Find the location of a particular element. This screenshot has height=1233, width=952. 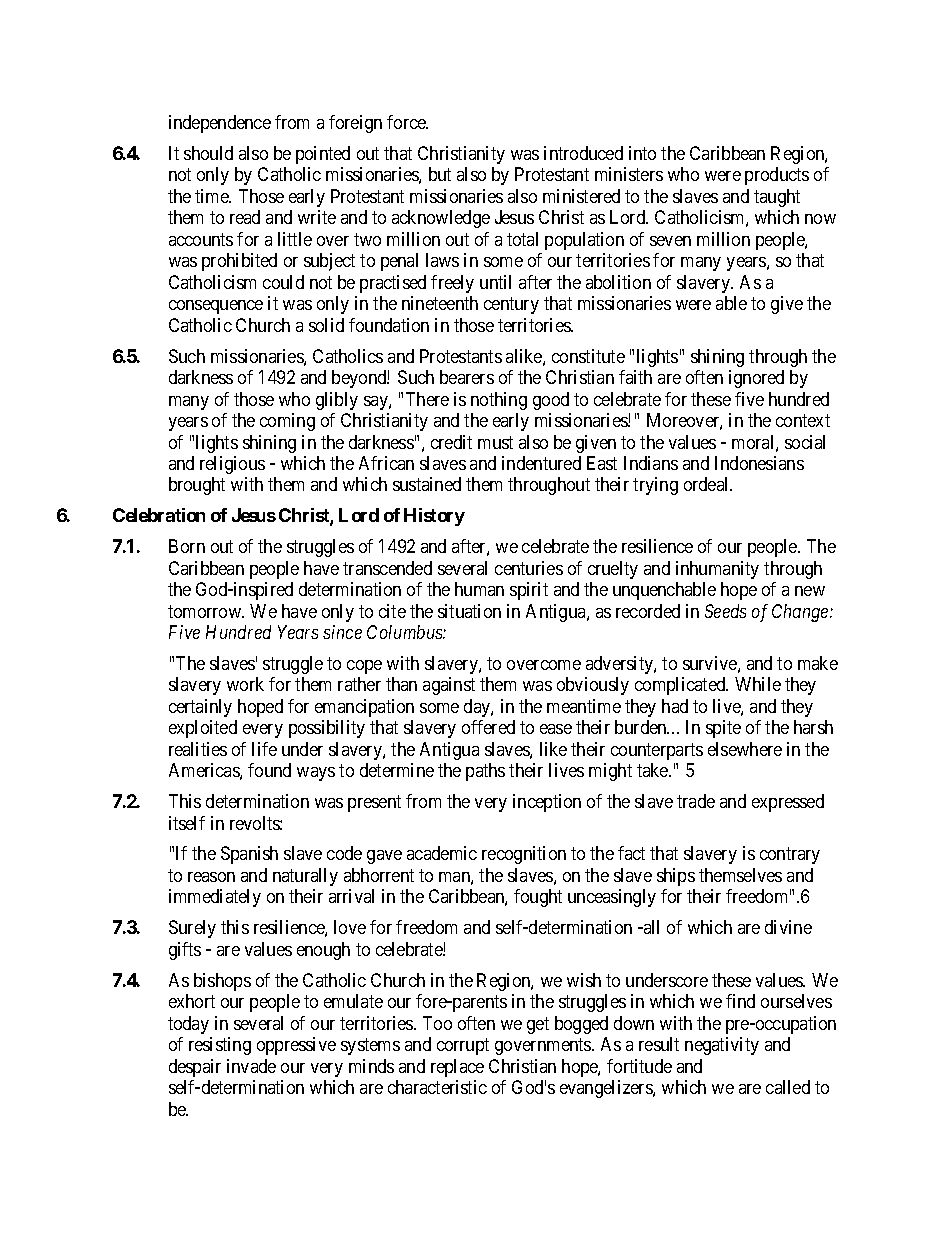

tomorrow is located at coordinates (206, 611).
